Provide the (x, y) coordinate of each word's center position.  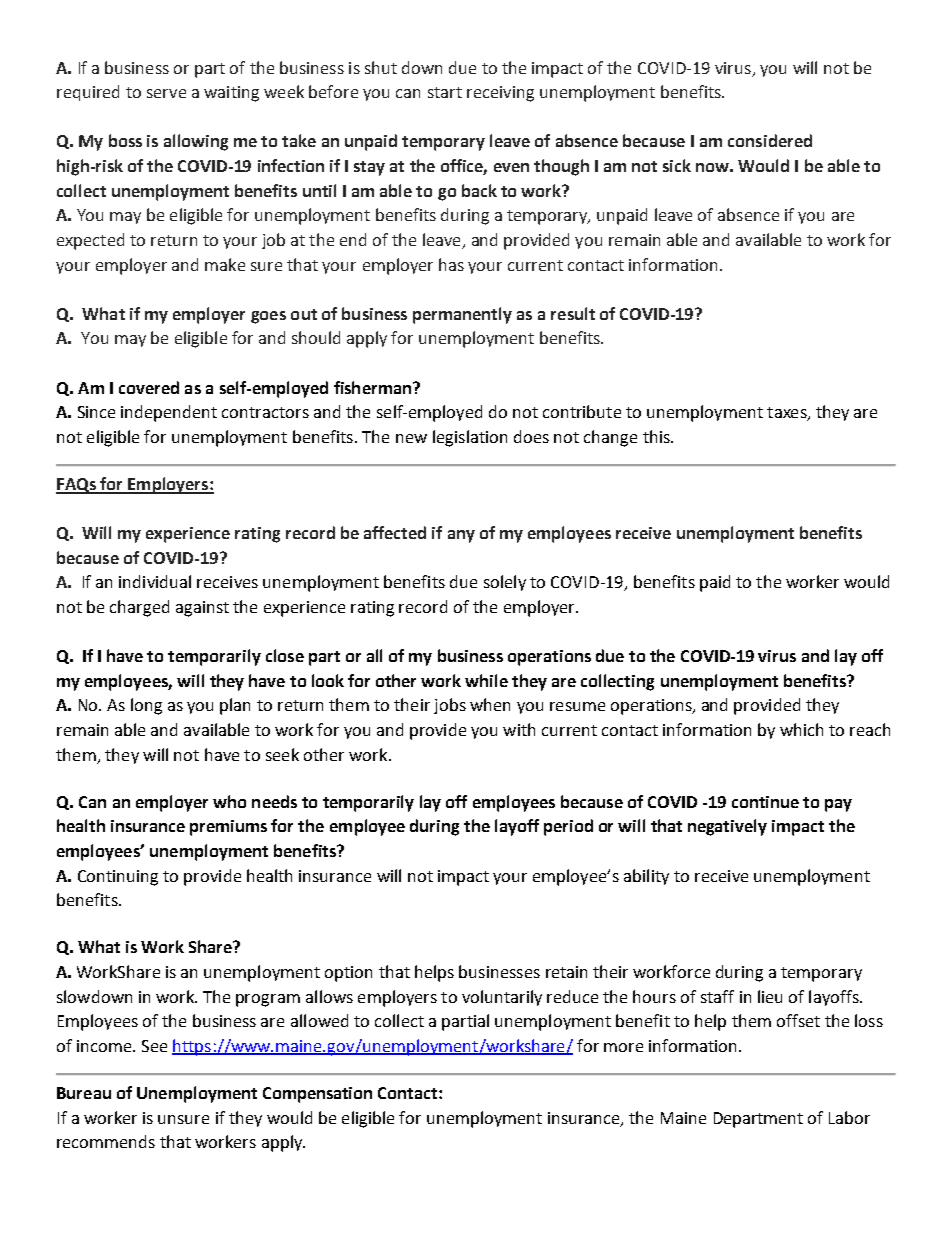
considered (770, 140)
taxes (788, 414)
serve (166, 93)
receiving (500, 94)
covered (149, 387)
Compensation (317, 1095)
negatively (727, 827)
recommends (106, 1141)
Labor (849, 1117)
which (801, 729)
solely (505, 583)
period (568, 827)
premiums (228, 828)
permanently (462, 315)
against (202, 609)
